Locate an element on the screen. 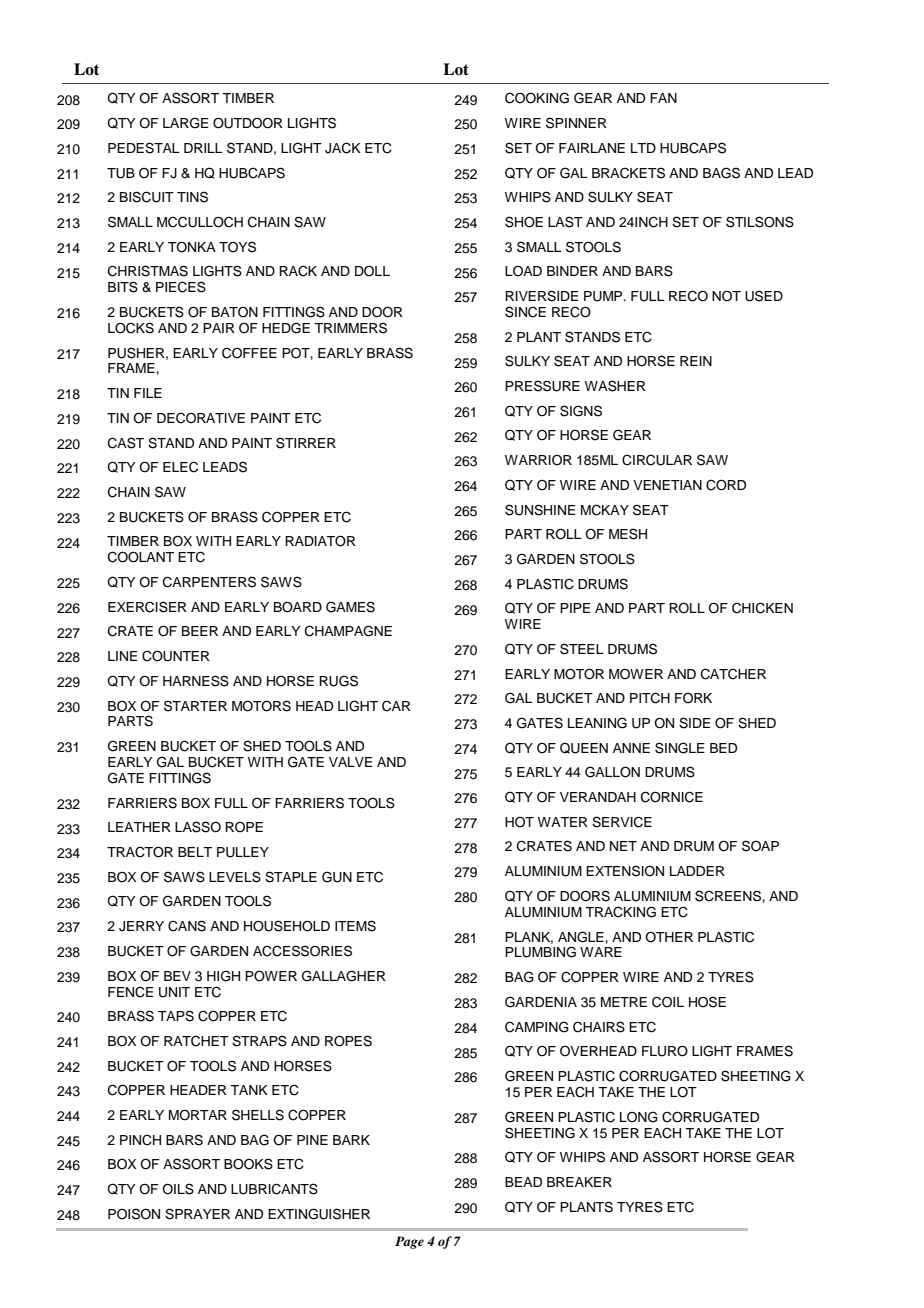  HARNESS is located at coordinates (196, 681).
